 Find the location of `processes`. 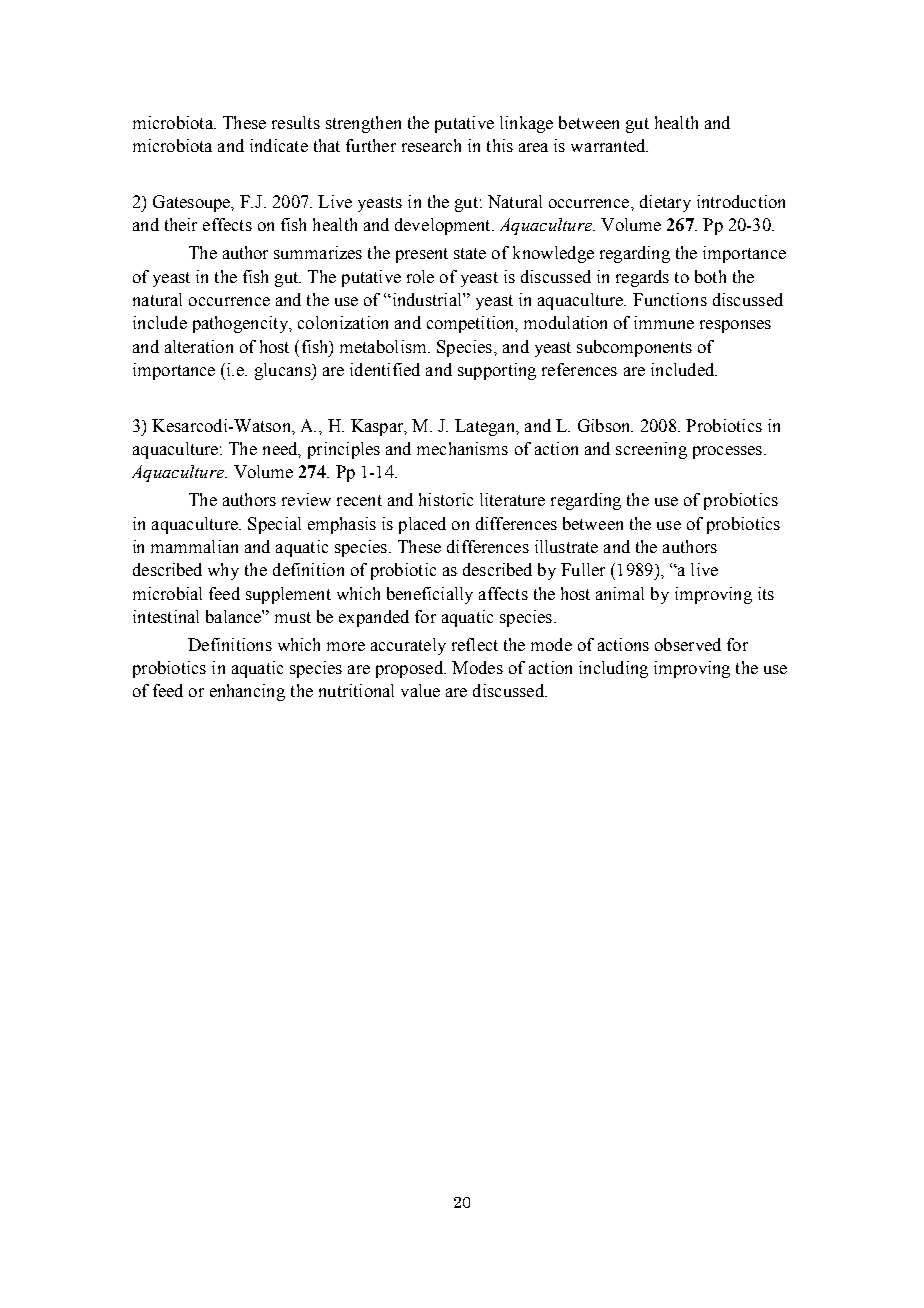

processes is located at coordinates (729, 452).
